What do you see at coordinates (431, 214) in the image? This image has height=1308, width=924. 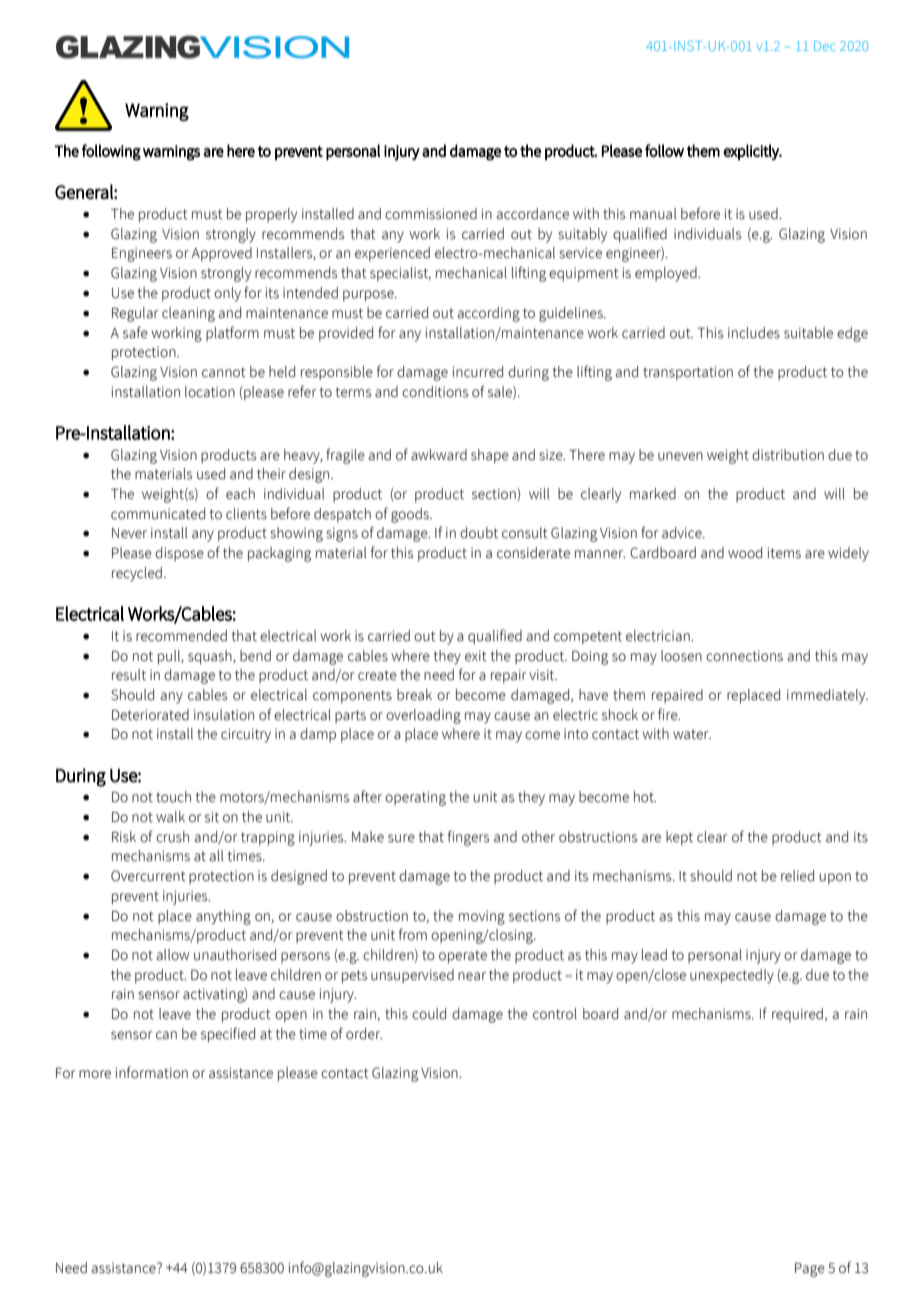 I see `commissioned` at bounding box center [431, 214].
